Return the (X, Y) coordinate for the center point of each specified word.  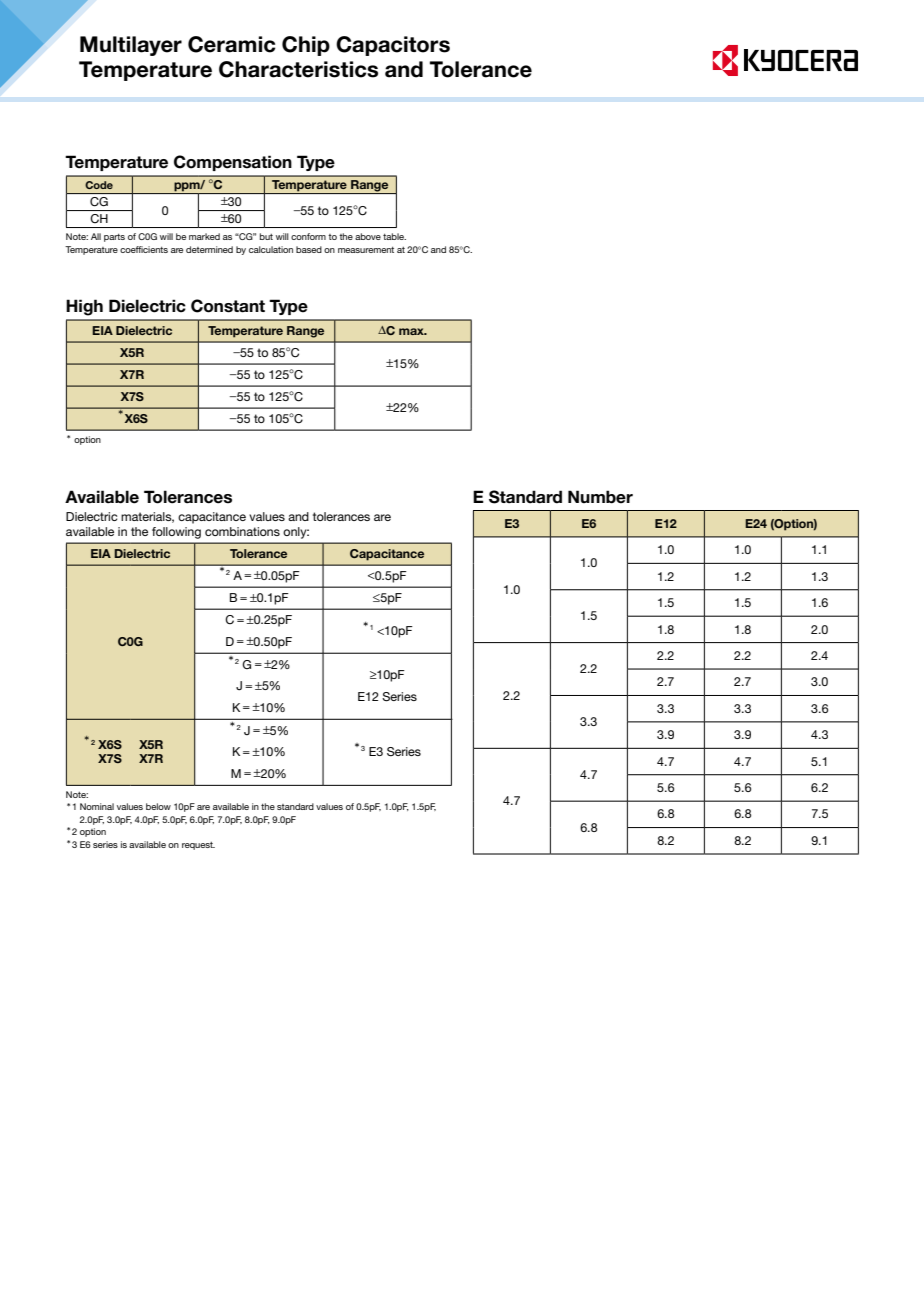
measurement (366, 250)
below (158, 806)
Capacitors (393, 46)
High (84, 307)
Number (600, 497)
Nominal (97, 806)
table (394, 236)
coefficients (144, 249)
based (309, 249)
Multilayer (131, 46)
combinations (242, 531)
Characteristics (298, 69)
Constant (228, 306)
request (198, 846)
